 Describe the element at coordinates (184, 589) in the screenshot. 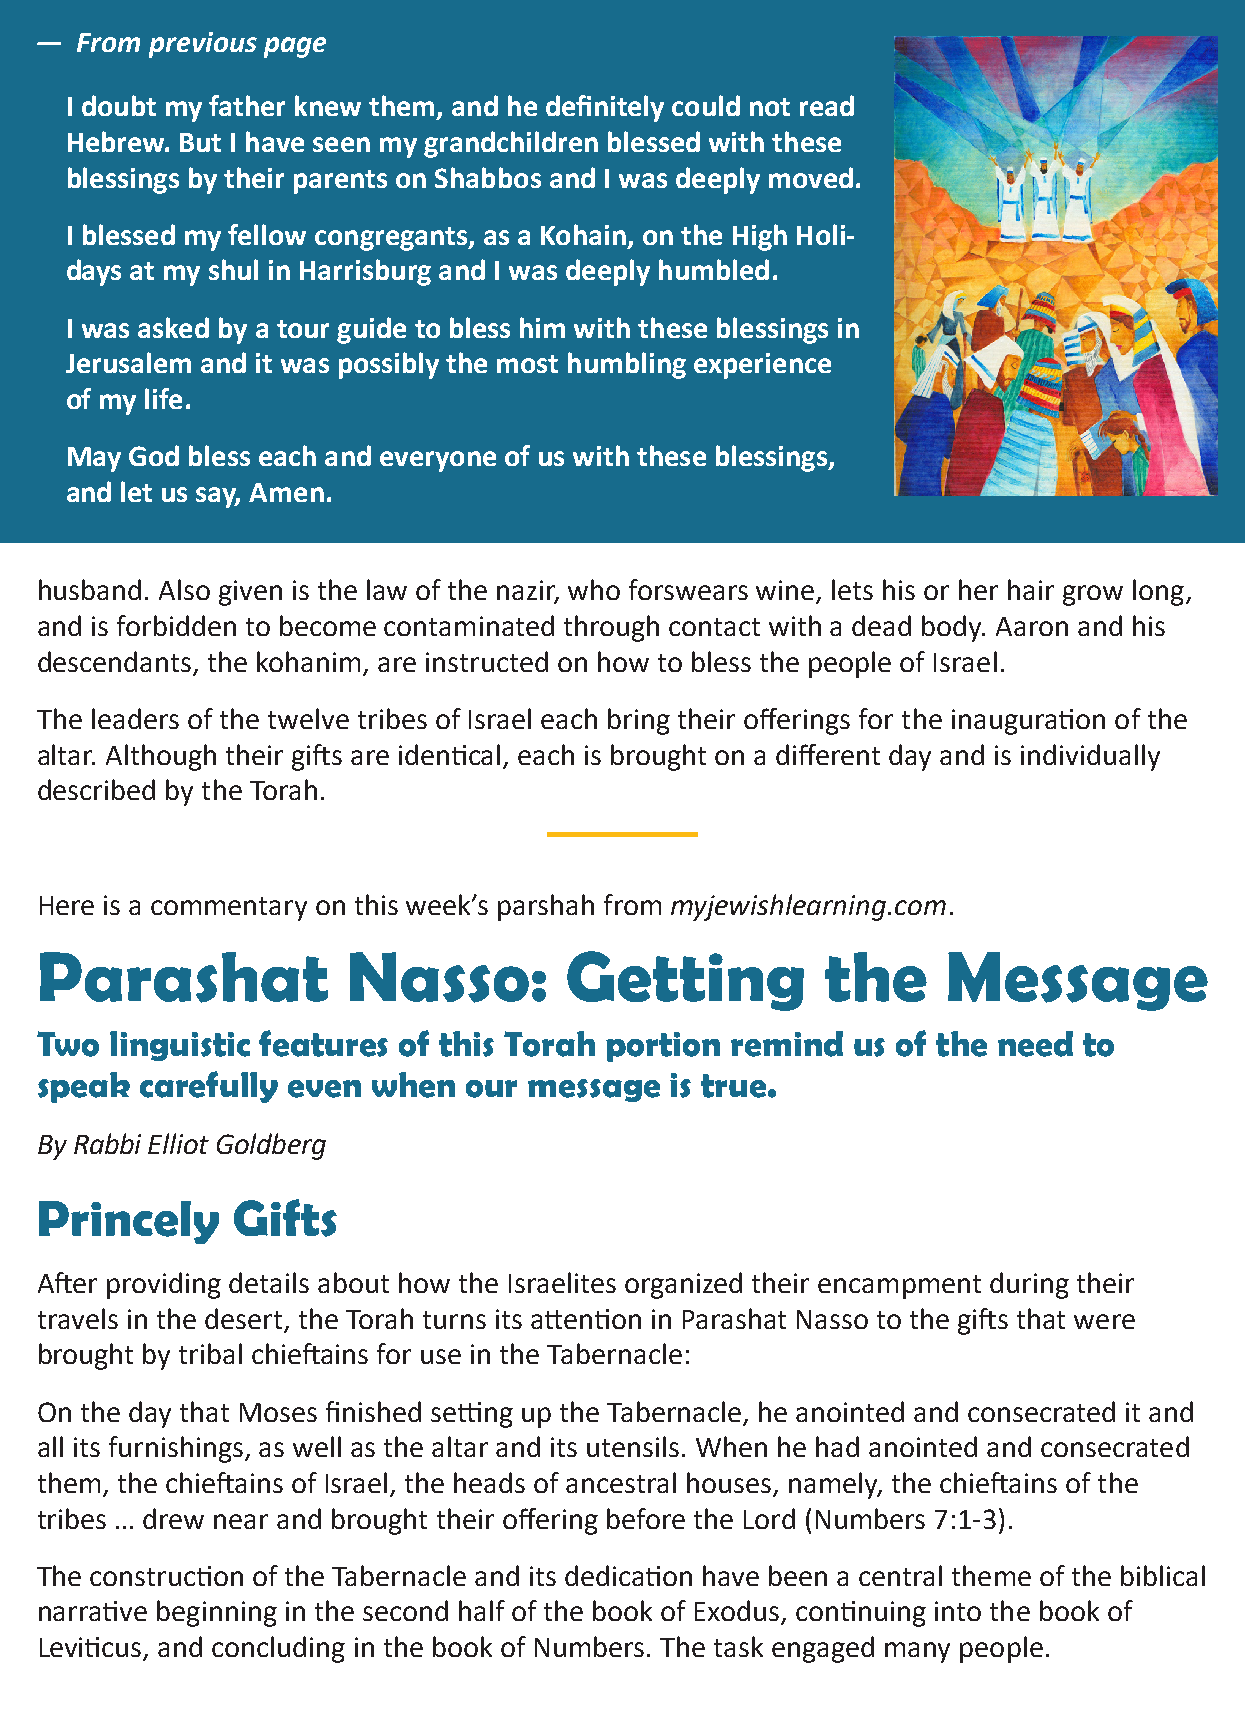

I see `Also` at that location.
